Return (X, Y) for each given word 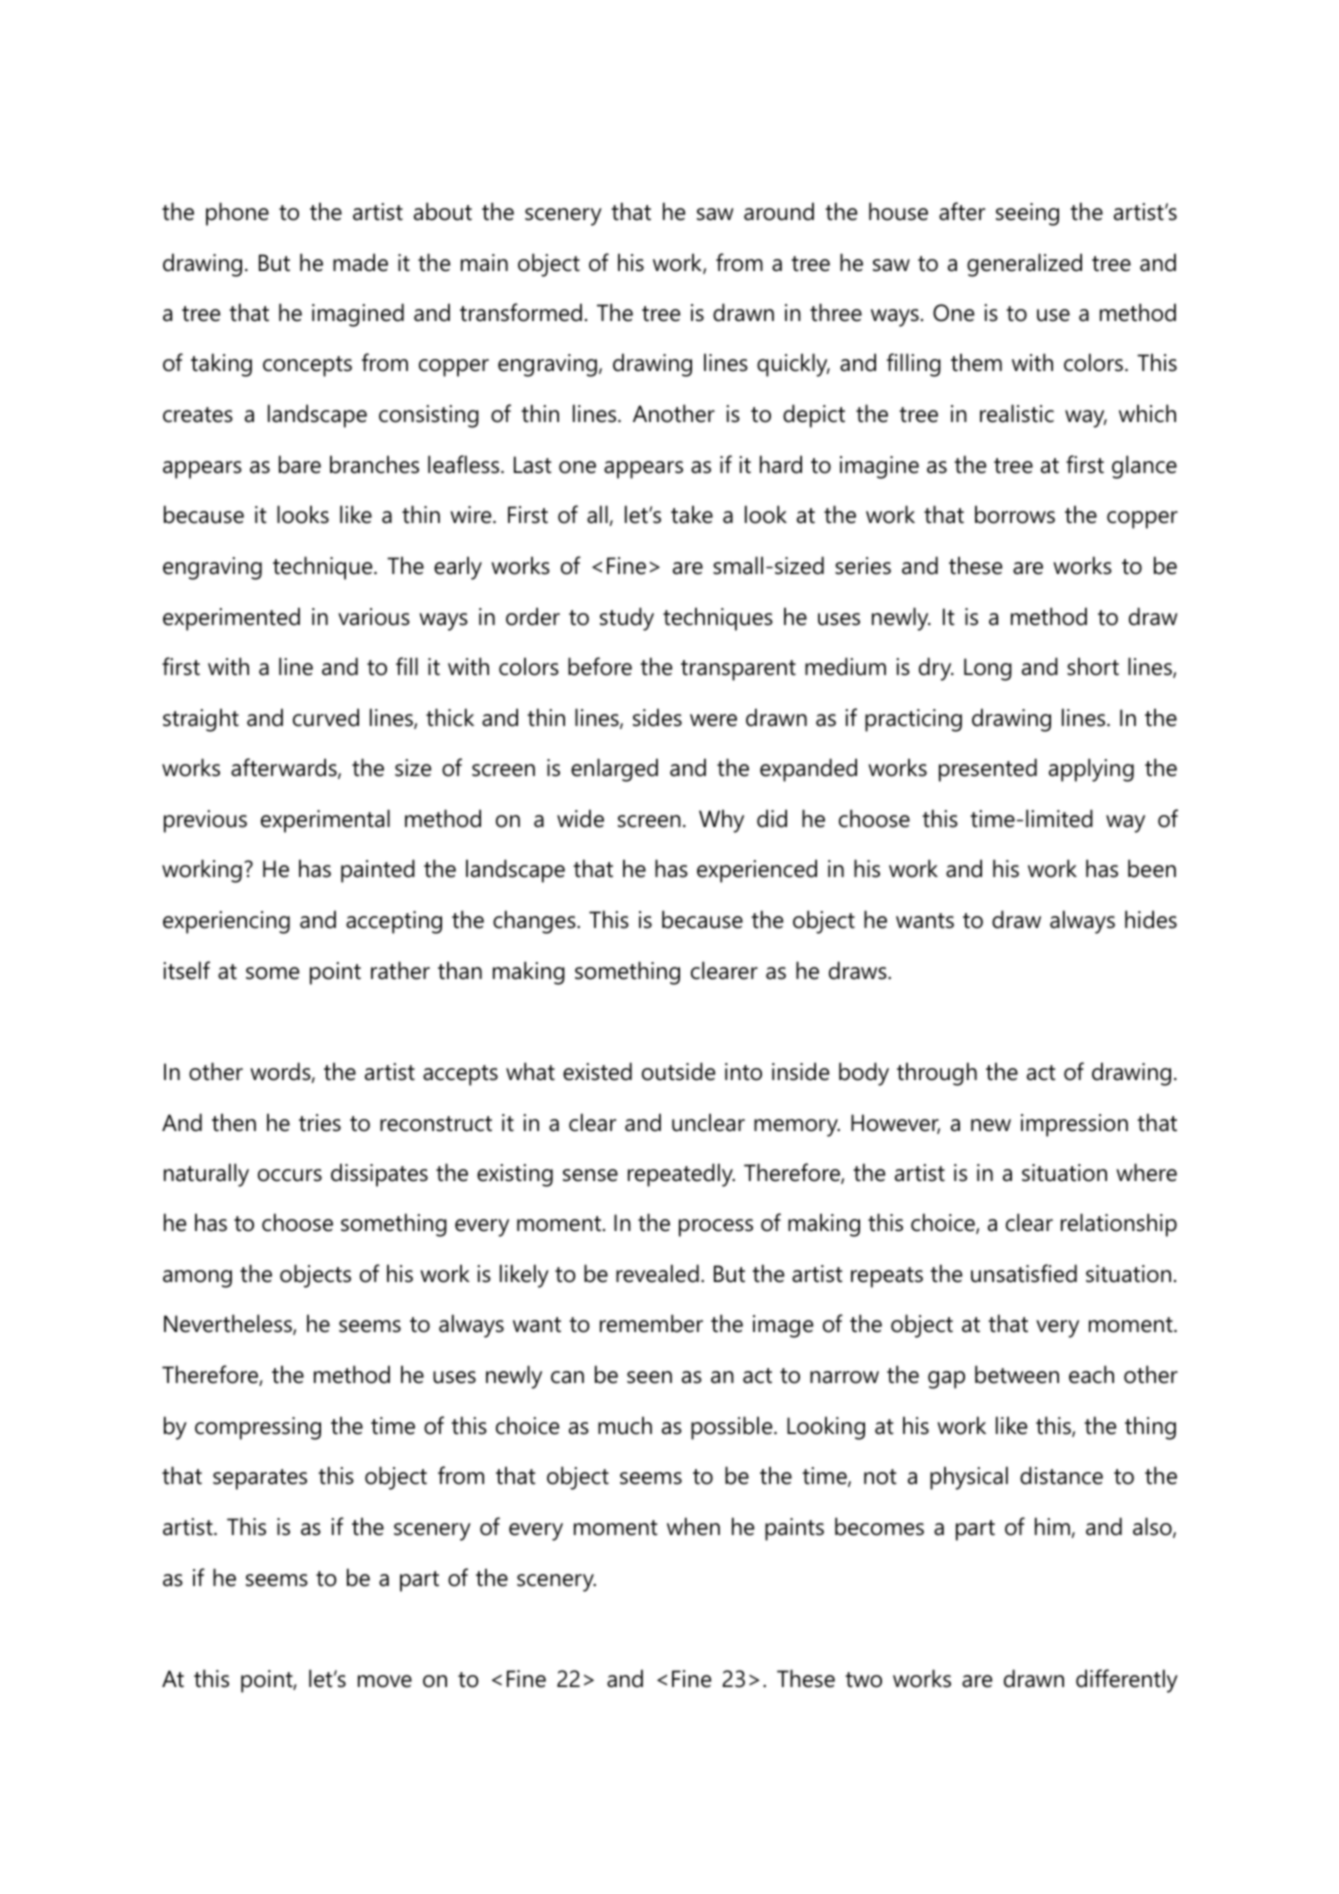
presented (988, 770)
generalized (1024, 265)
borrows (1015, 514)
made (360, 262)
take (692, 514)
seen (649, 1377)
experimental (325, 821)
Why (721, 821)
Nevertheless (229, 1324)
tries (320, 1123)
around (779, 211)
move (385, 1681)
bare (300, 464)
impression (1074, 1125)
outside (678, 1071)
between (1017, 1374)
